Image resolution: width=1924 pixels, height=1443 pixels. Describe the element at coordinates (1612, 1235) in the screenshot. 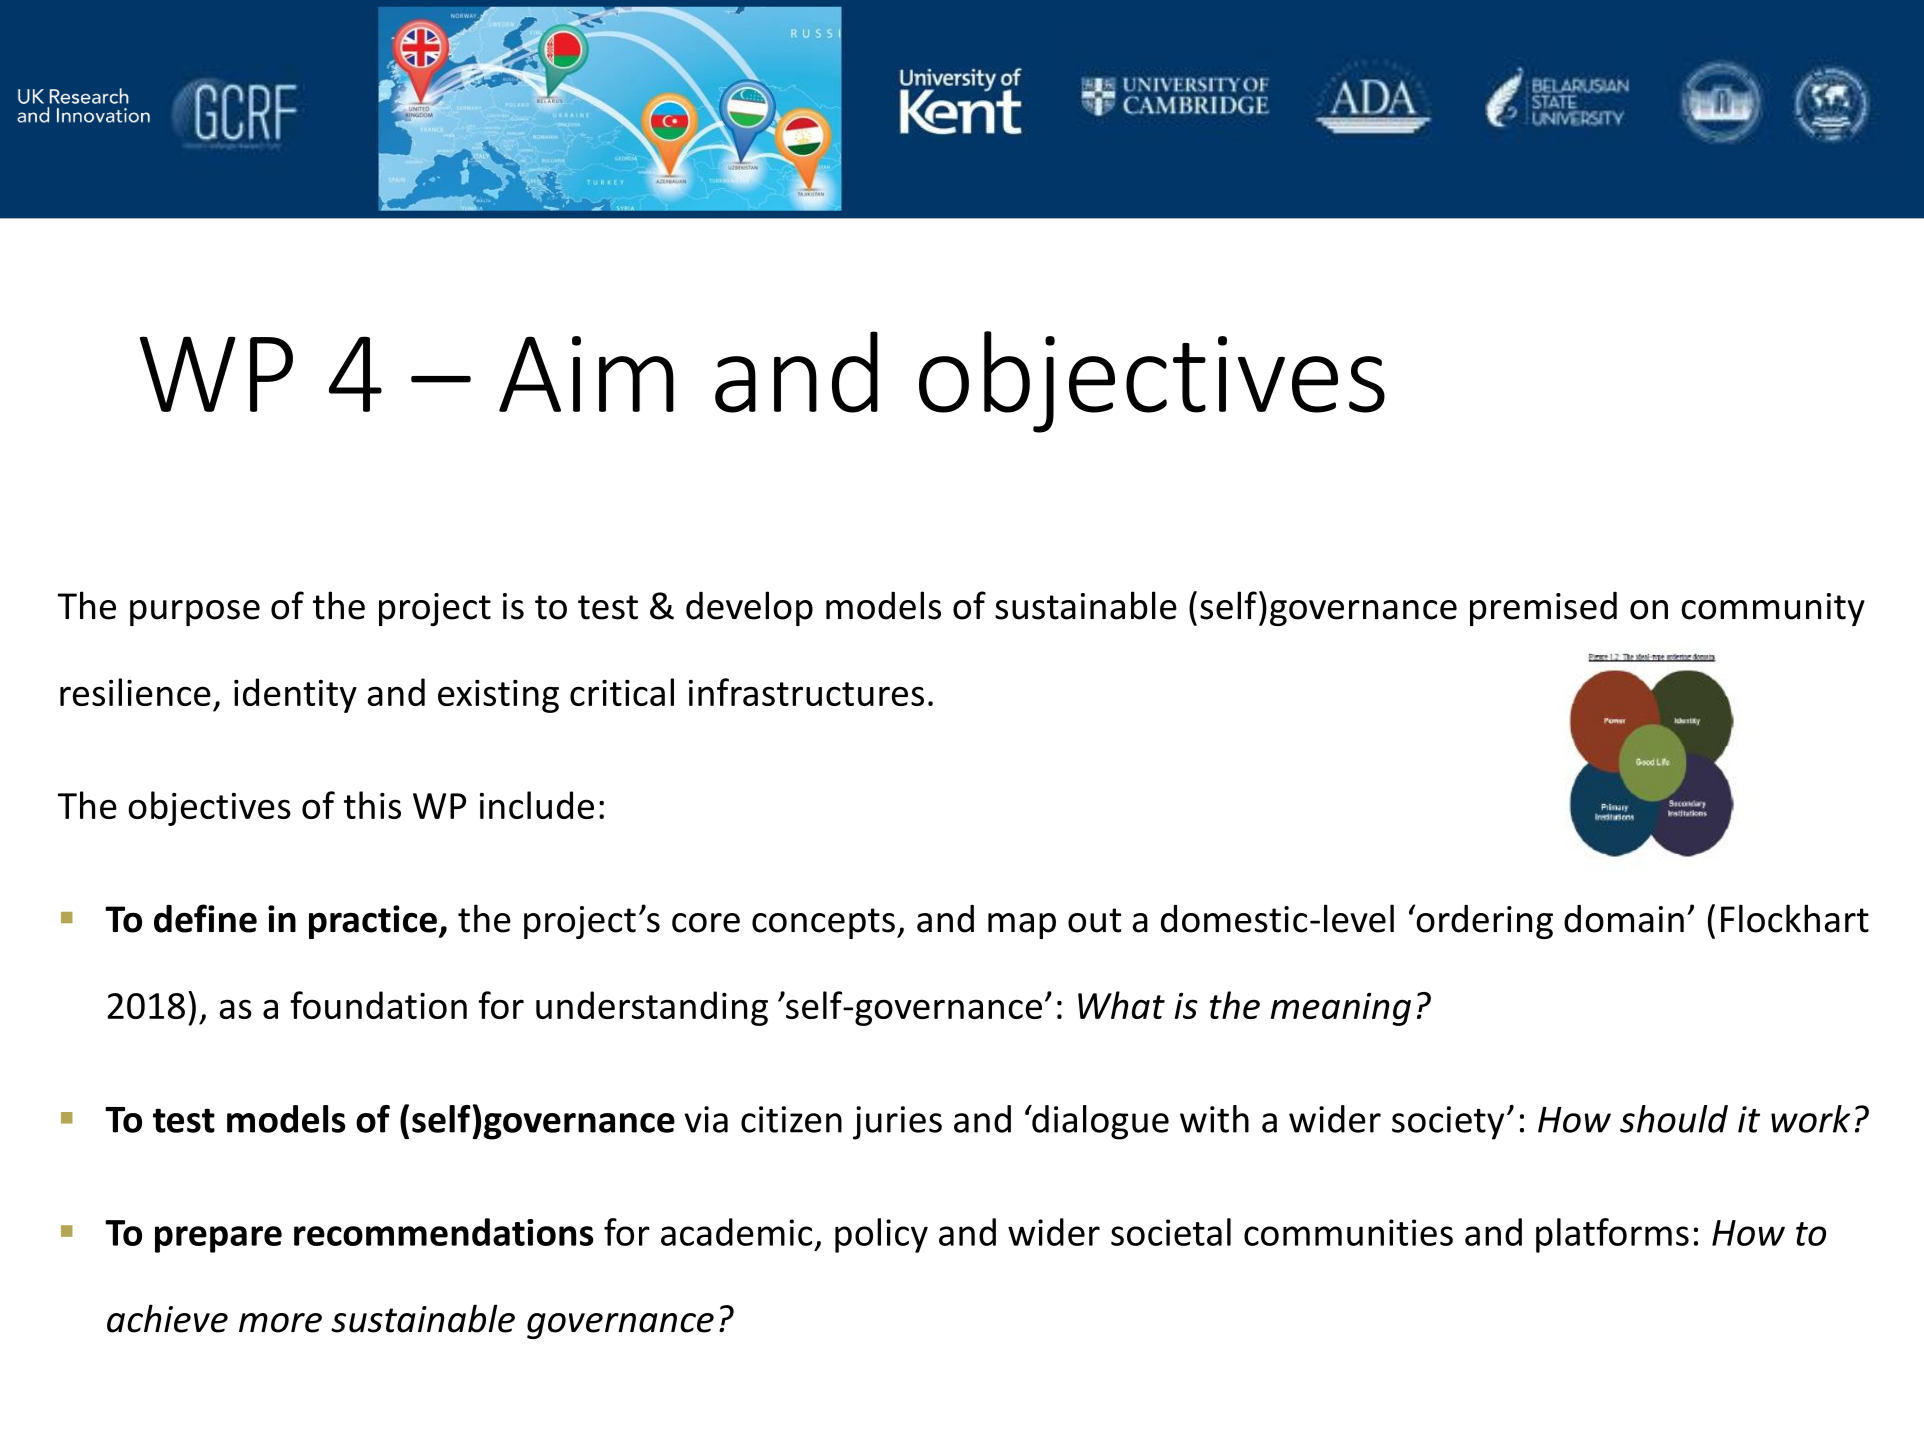

I see `platforms` at that location.
